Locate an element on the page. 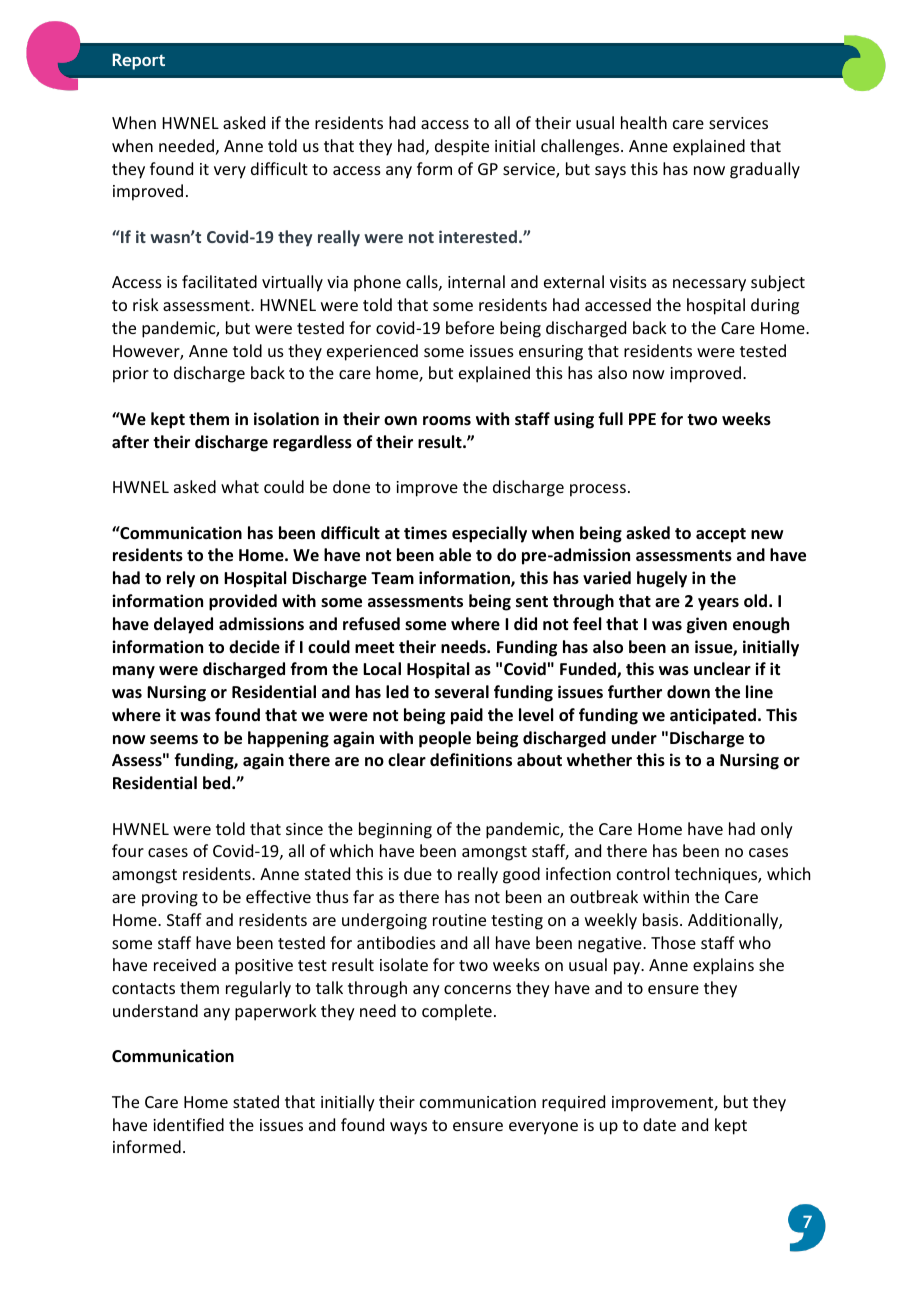  identified is located at coordinates (188, 1124).
